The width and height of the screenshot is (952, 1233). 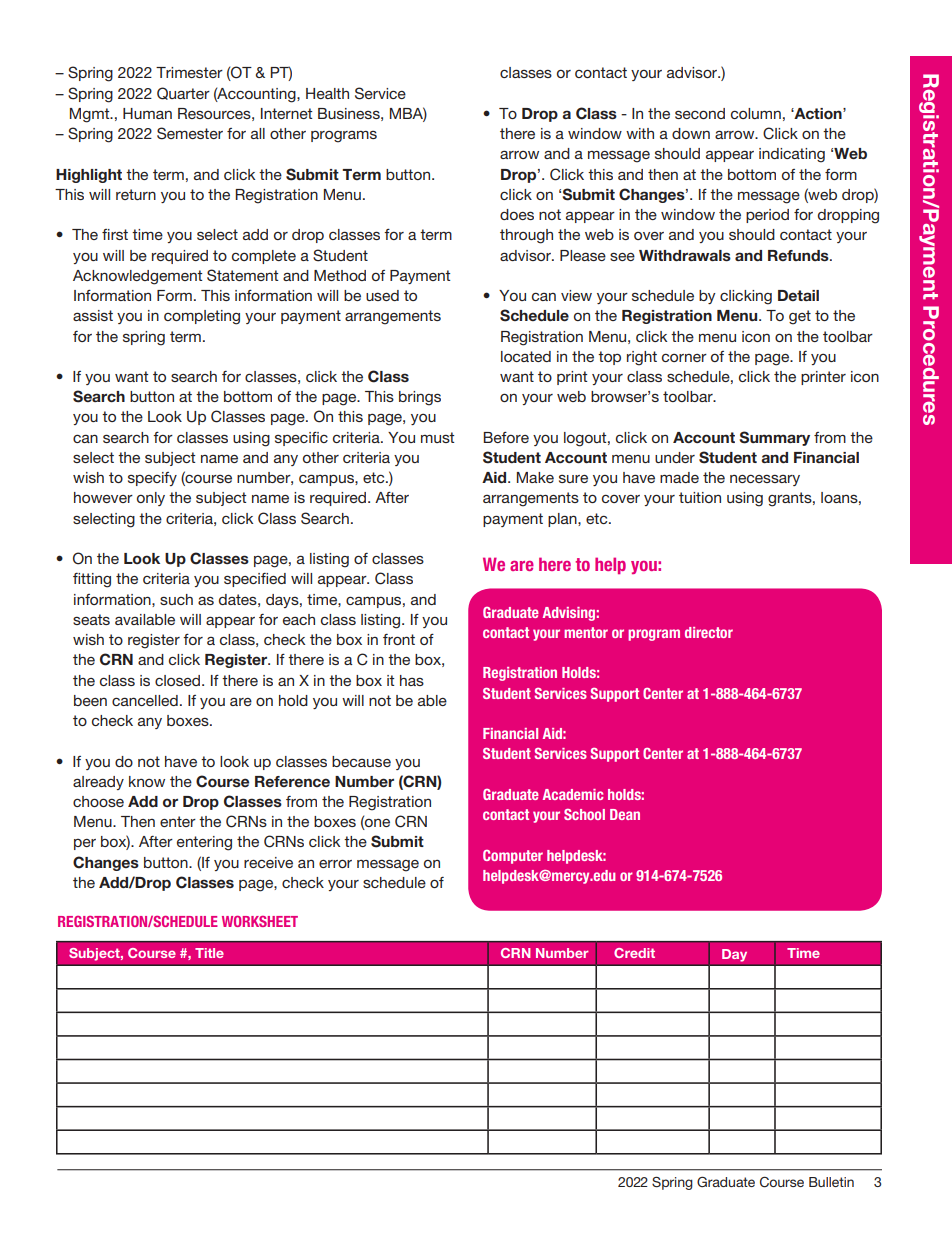 I want to click on tuition, so click(x=700, y=497).
